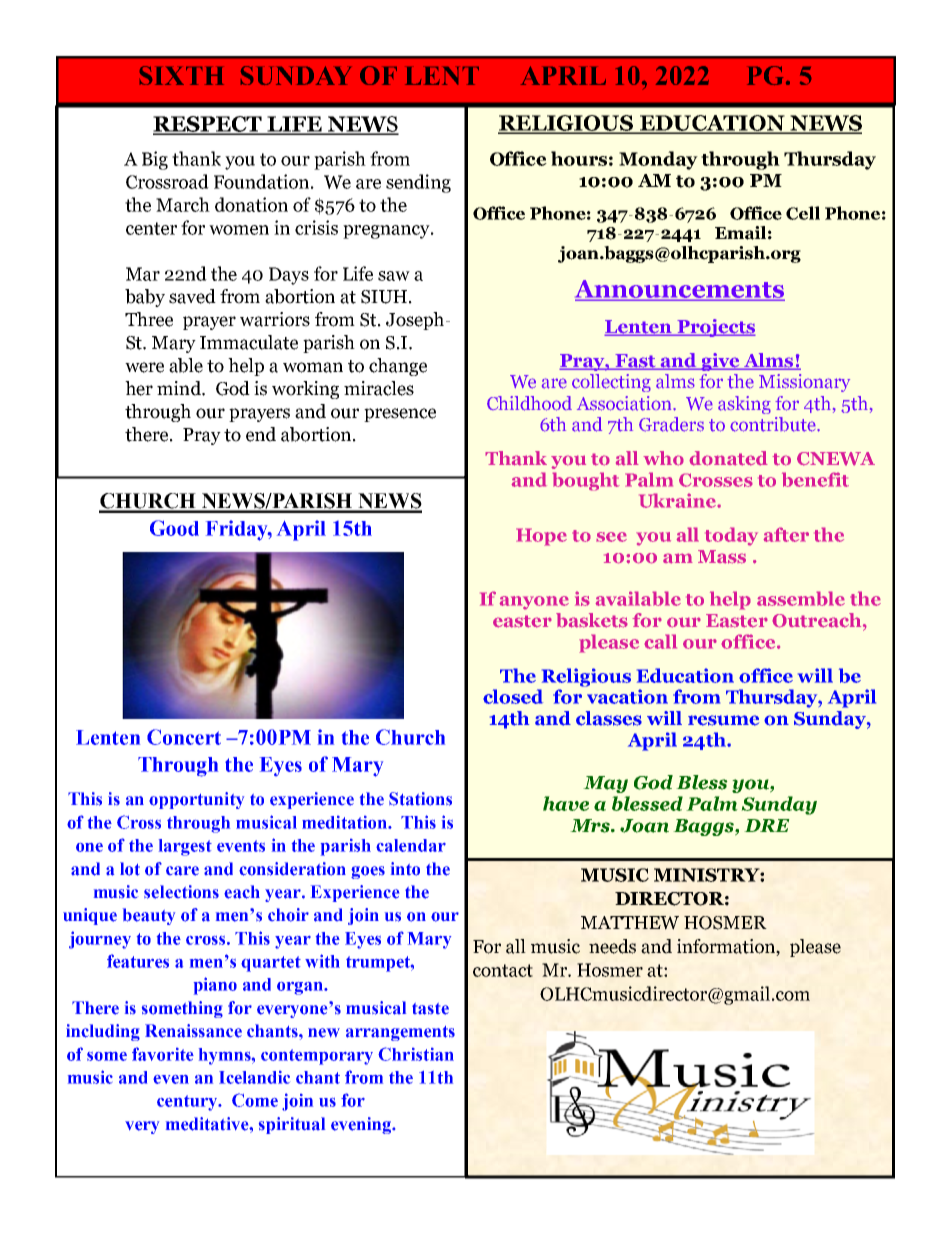 The height and width of the screenshot is (1233, 952). I want to click on DRE, so click(767, 825).
